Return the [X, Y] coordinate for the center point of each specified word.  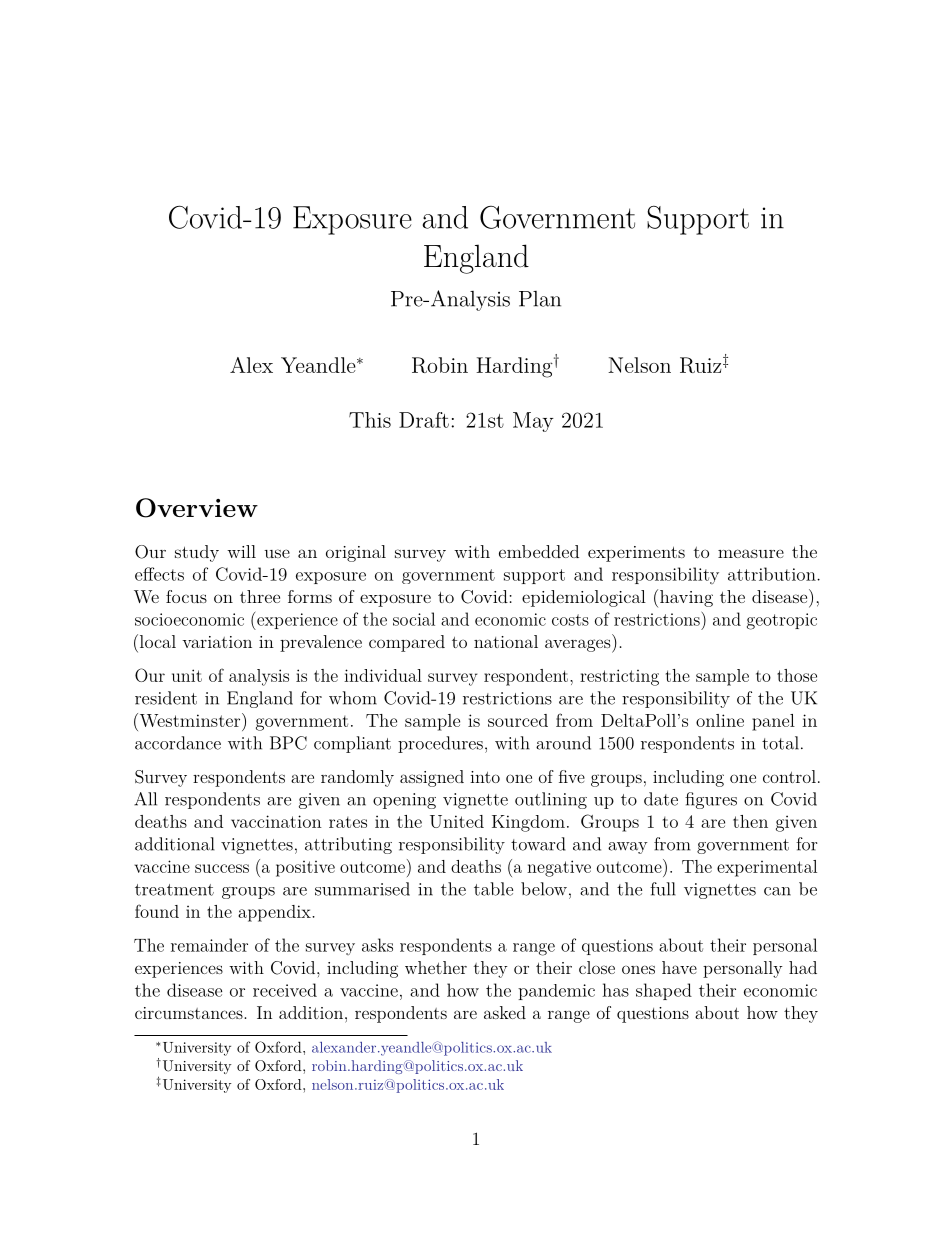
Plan [540, 299]
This [370, 420]
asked [505, 1012]
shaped [664, 991]
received [285, 990]
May [533, 422]
